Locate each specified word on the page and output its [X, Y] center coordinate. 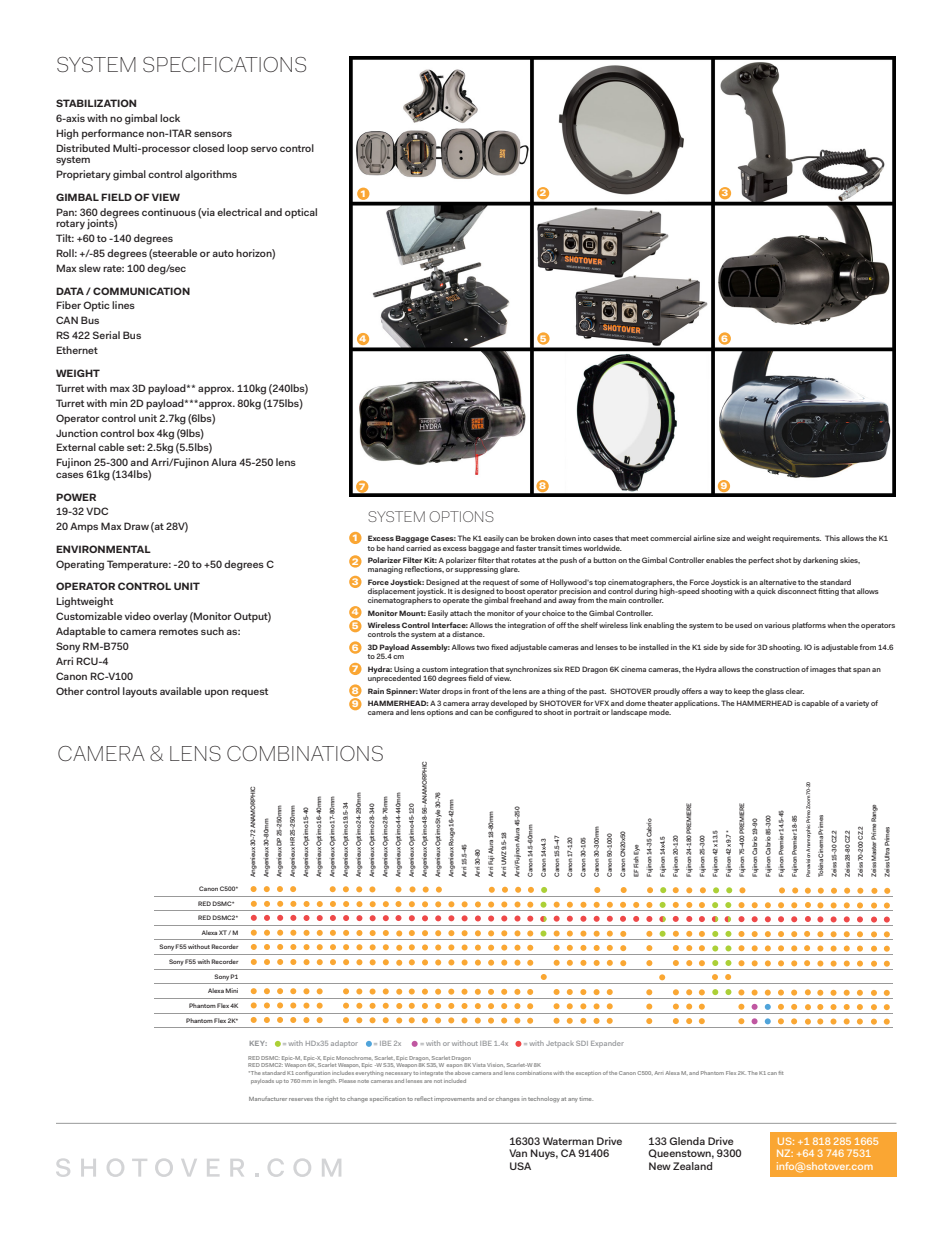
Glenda [687, 1141]
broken [543, 538]
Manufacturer [268, 1098]
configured [514, 712]
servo [264, 149]
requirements [796, 539]
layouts [140, 692]
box [145, 433]
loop [237, 149]
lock [170, 118]
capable [816, 704]
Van [518, 1153]
